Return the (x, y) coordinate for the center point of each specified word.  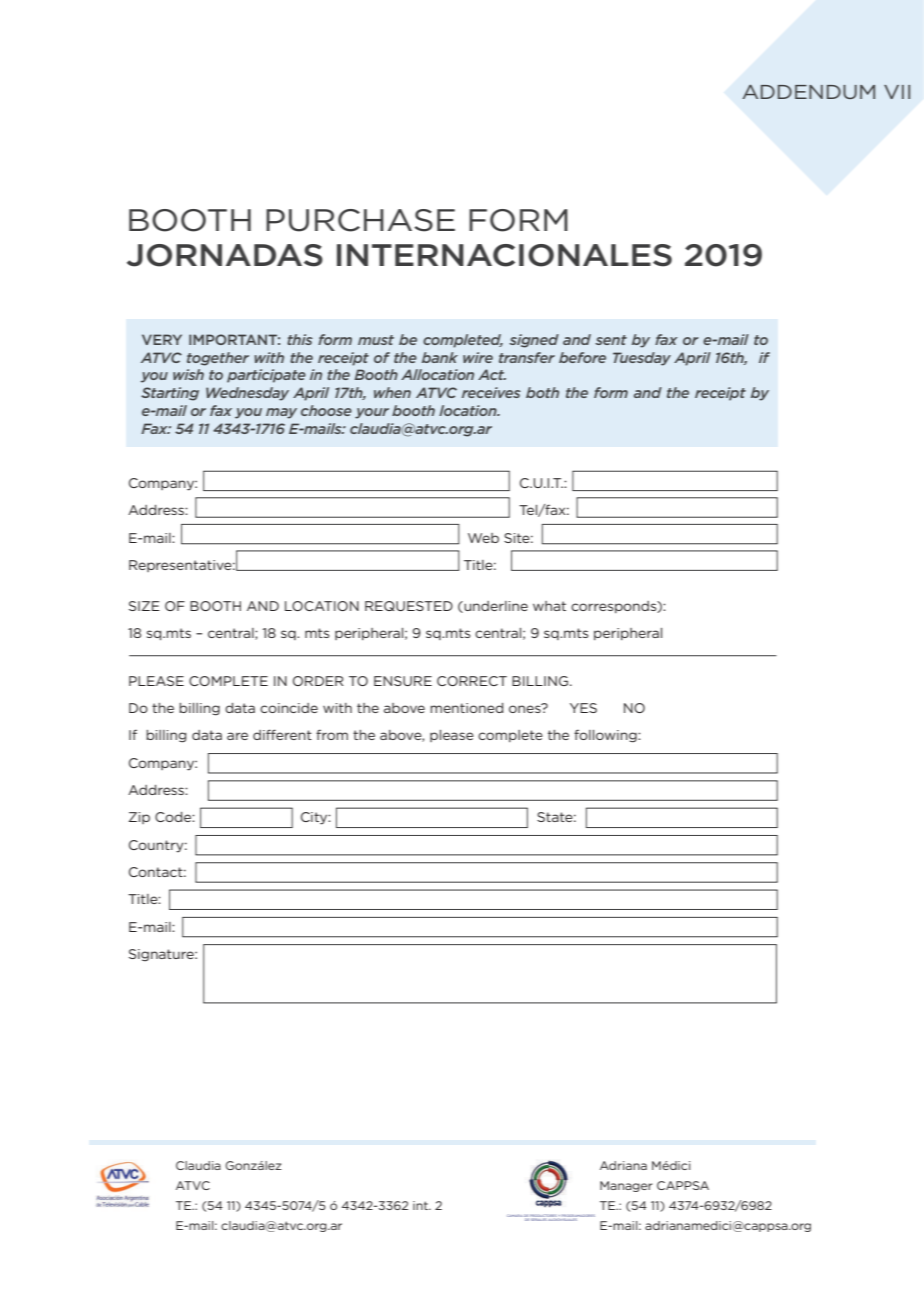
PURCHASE (360, 220)
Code (174, 817)
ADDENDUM (808, 92)
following (606, 736)
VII (897, 92)
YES (583, 708)
